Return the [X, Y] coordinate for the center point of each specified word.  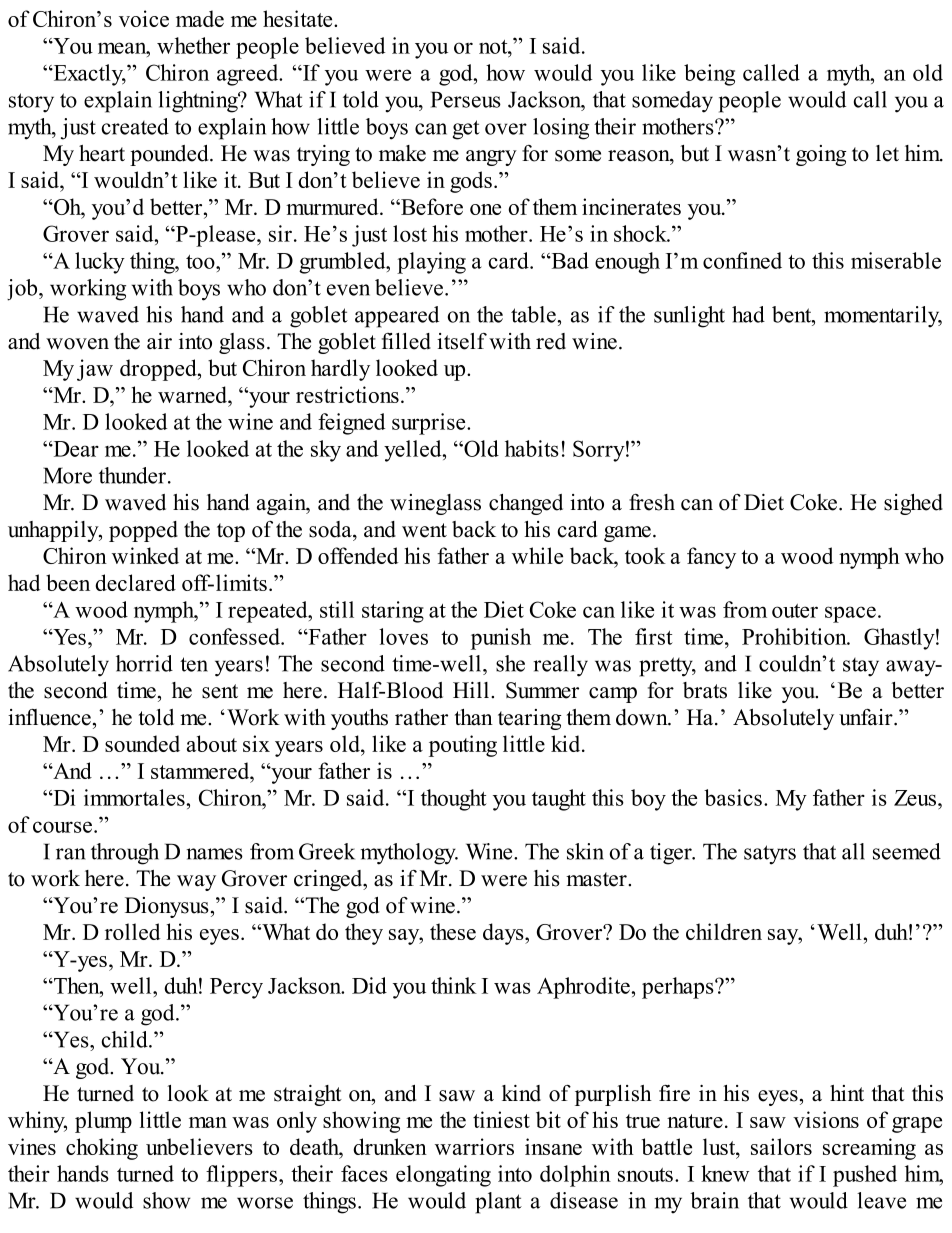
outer [795, 611]
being [709, 75]
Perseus [466, 99]
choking [102, 1149]
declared [135, 582]
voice [144, 18]
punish [501, 639]
